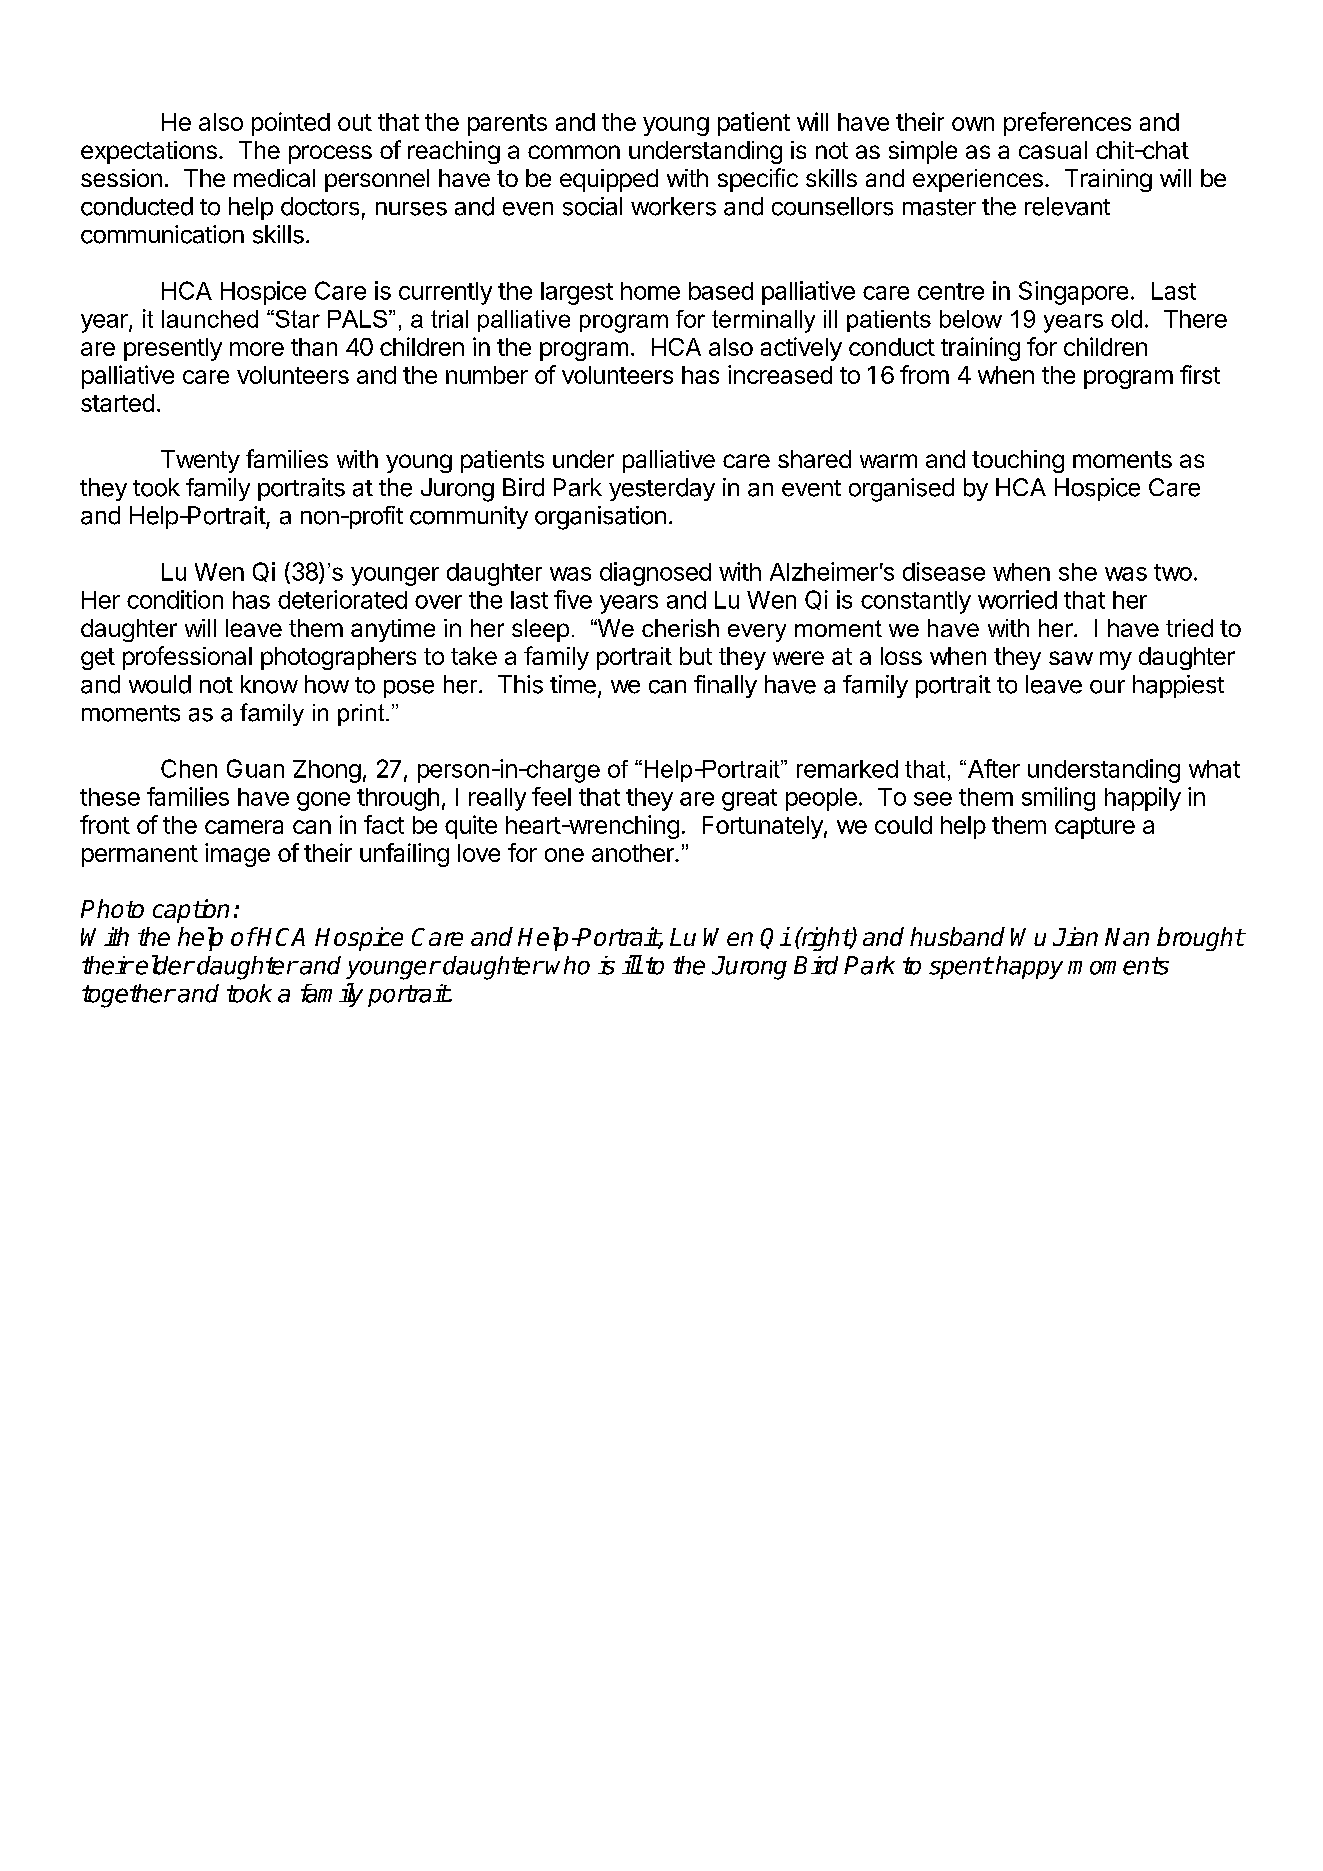  Describe the element at coordinates (662, 489) in the image. I see `yesterday` at that location.
